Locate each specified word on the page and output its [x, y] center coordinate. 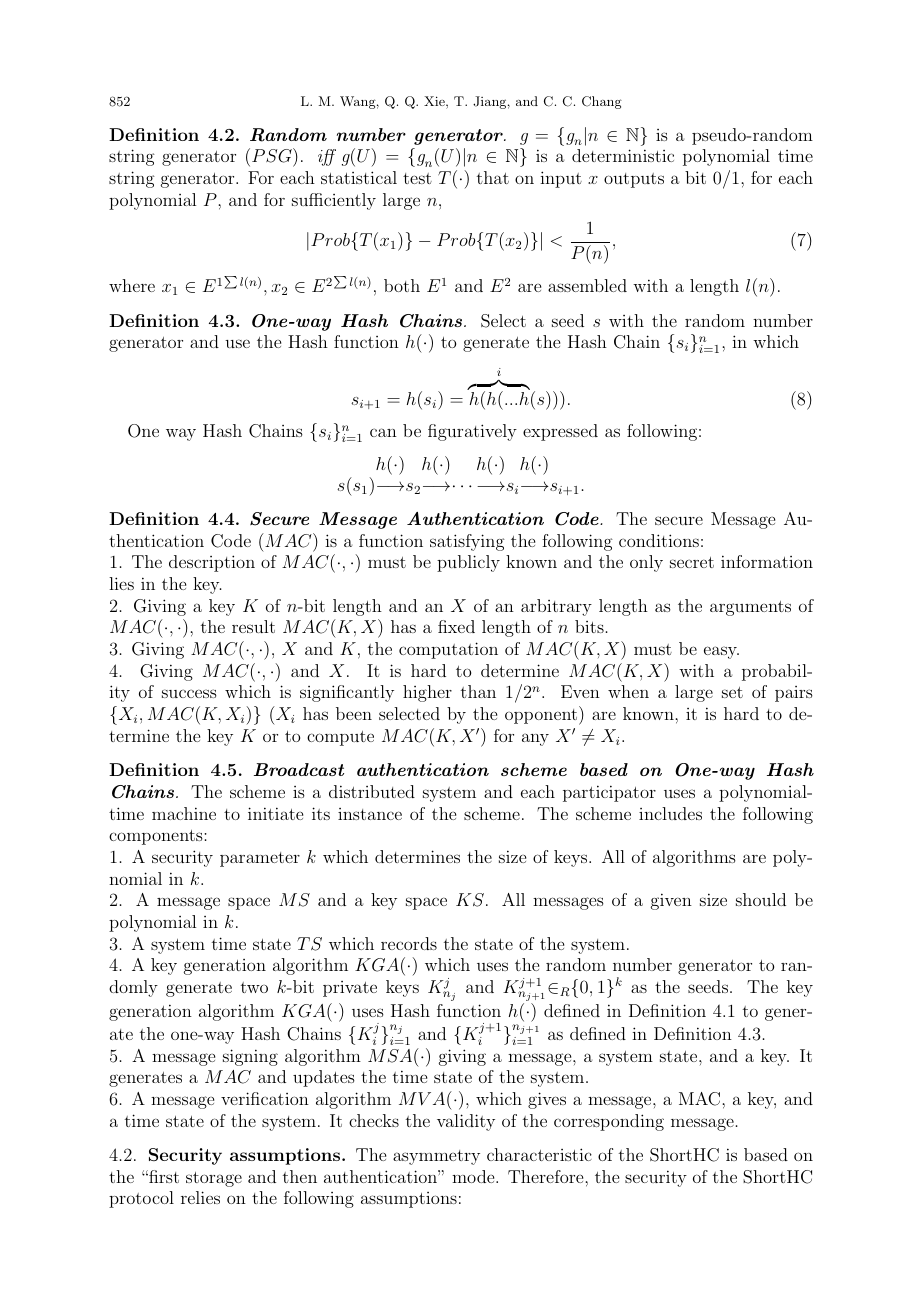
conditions [659, 540]
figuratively [472, 432]
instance [370, 814]
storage [214, 1179]
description [212, 563]
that [493, 177]
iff [327, 157]
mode [474, 1176]
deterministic [623, 155]
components [157, 837]
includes [670, 813]
